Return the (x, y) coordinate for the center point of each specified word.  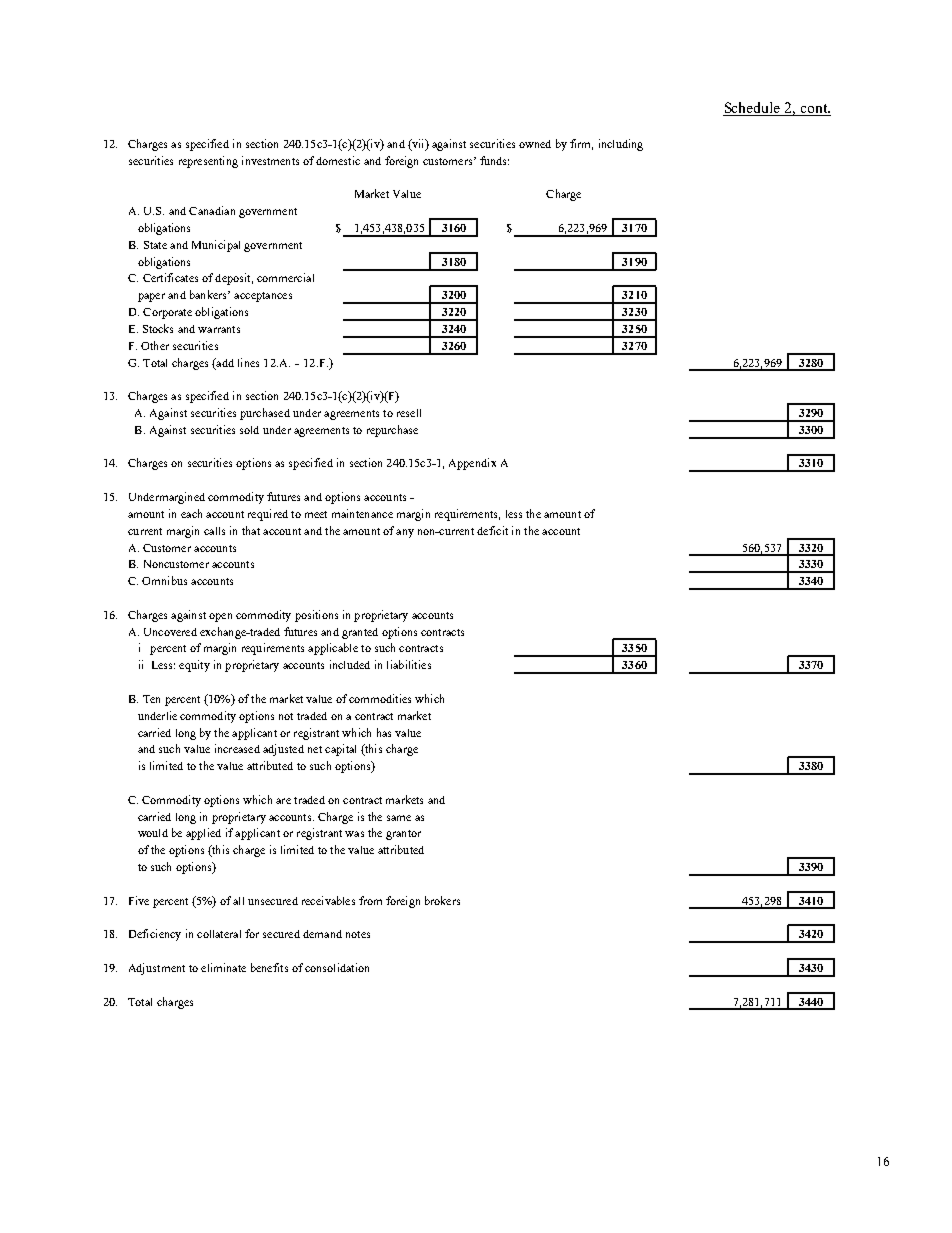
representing (208, 162)
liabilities (409, 664)
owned (535, 144)
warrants (219, 329)
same (399, 818)
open (220, 617)
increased (237, 748)
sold (249, 430)
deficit (492, 530)
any (405, 533)
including (621, 145)
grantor (403, 835)
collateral (219, 934)
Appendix (472, 464)
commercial (285, 277)
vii (418, 145)
